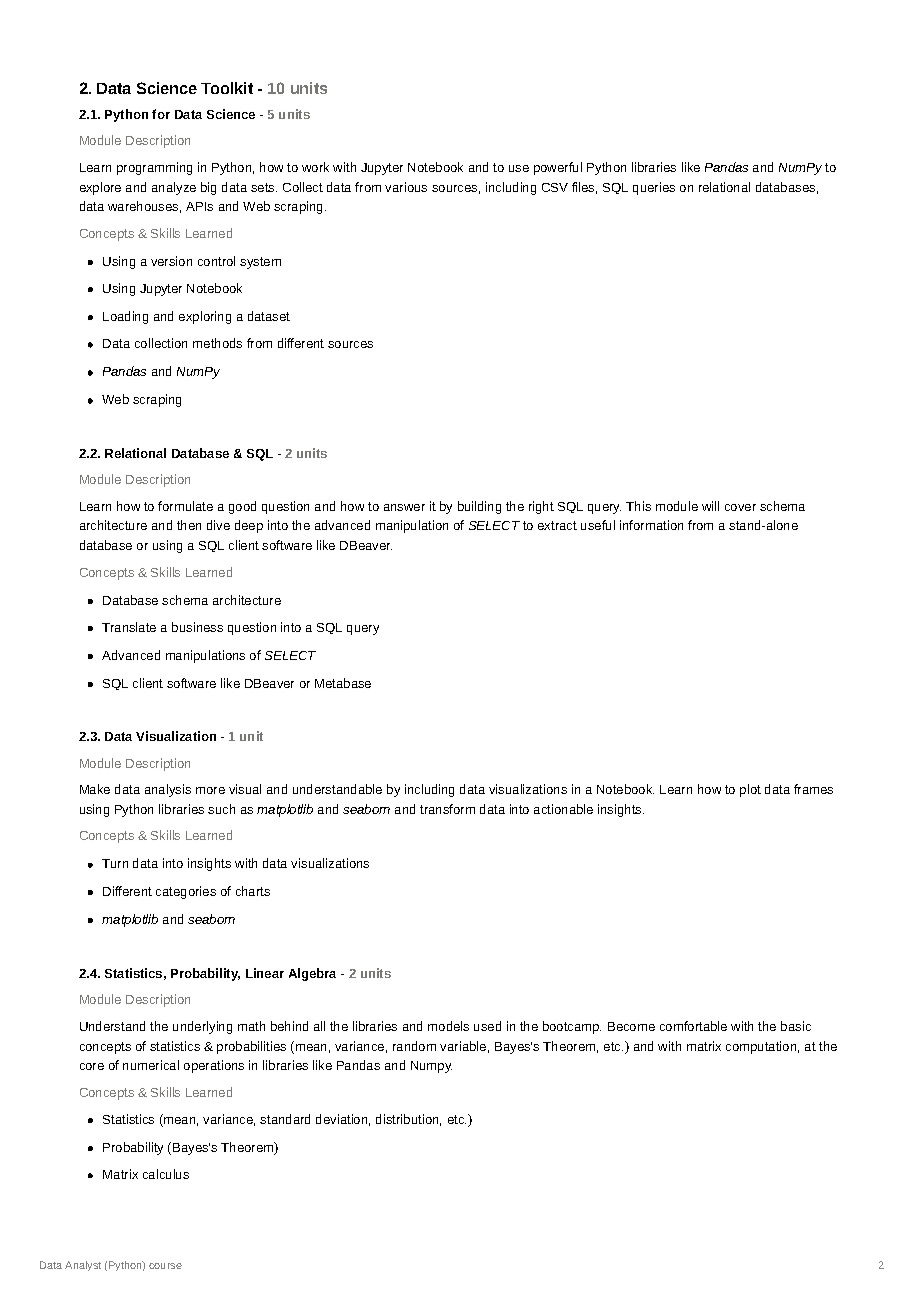 The image size is (924, 1307). What do you see at coordinates (406, 187) in the screenshot?
I see `various` at bounding box center [406, 187].
